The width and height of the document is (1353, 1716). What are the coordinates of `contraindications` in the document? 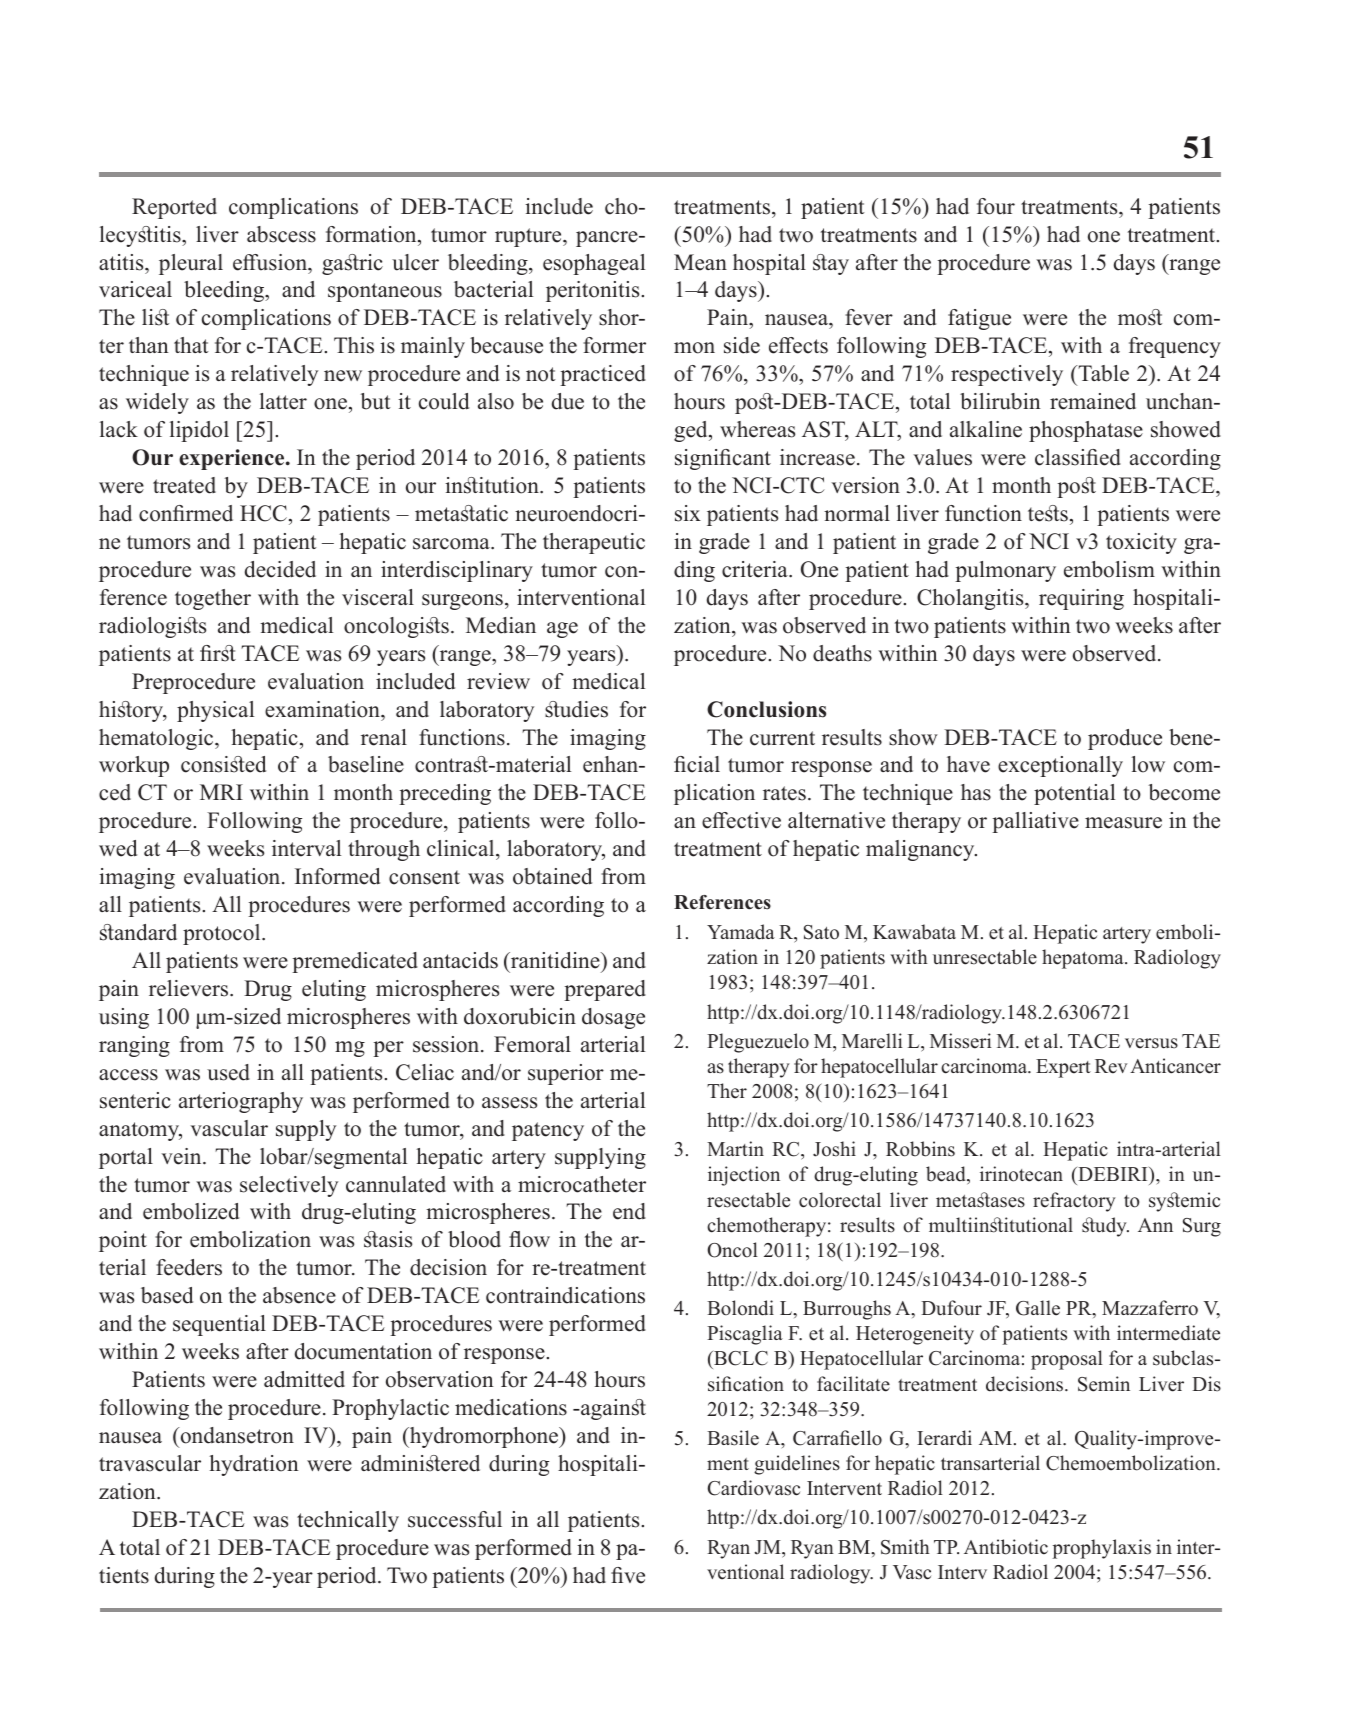 It's located at (565, 1295).
